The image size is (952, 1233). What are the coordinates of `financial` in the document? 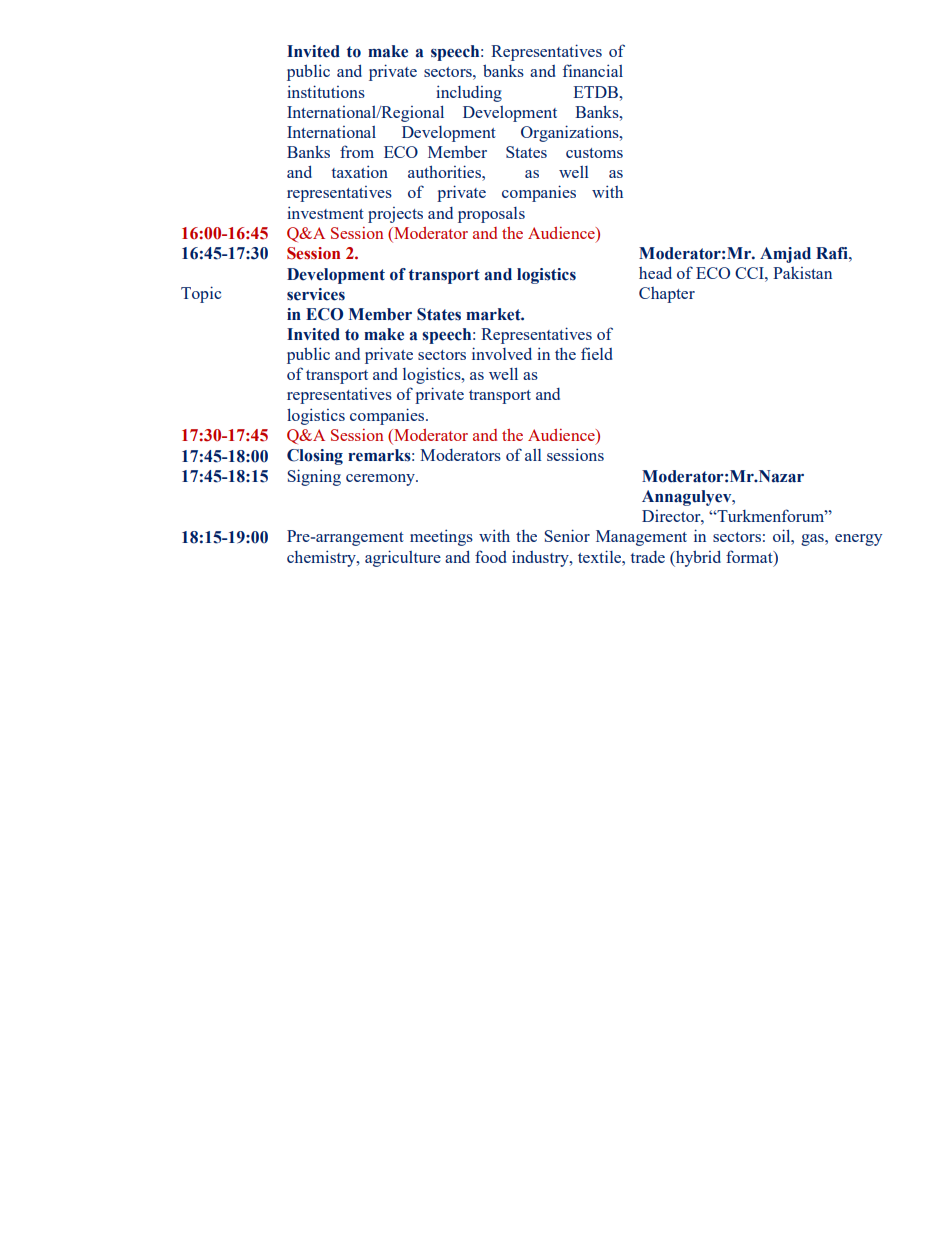 It's located at (593, 70).
